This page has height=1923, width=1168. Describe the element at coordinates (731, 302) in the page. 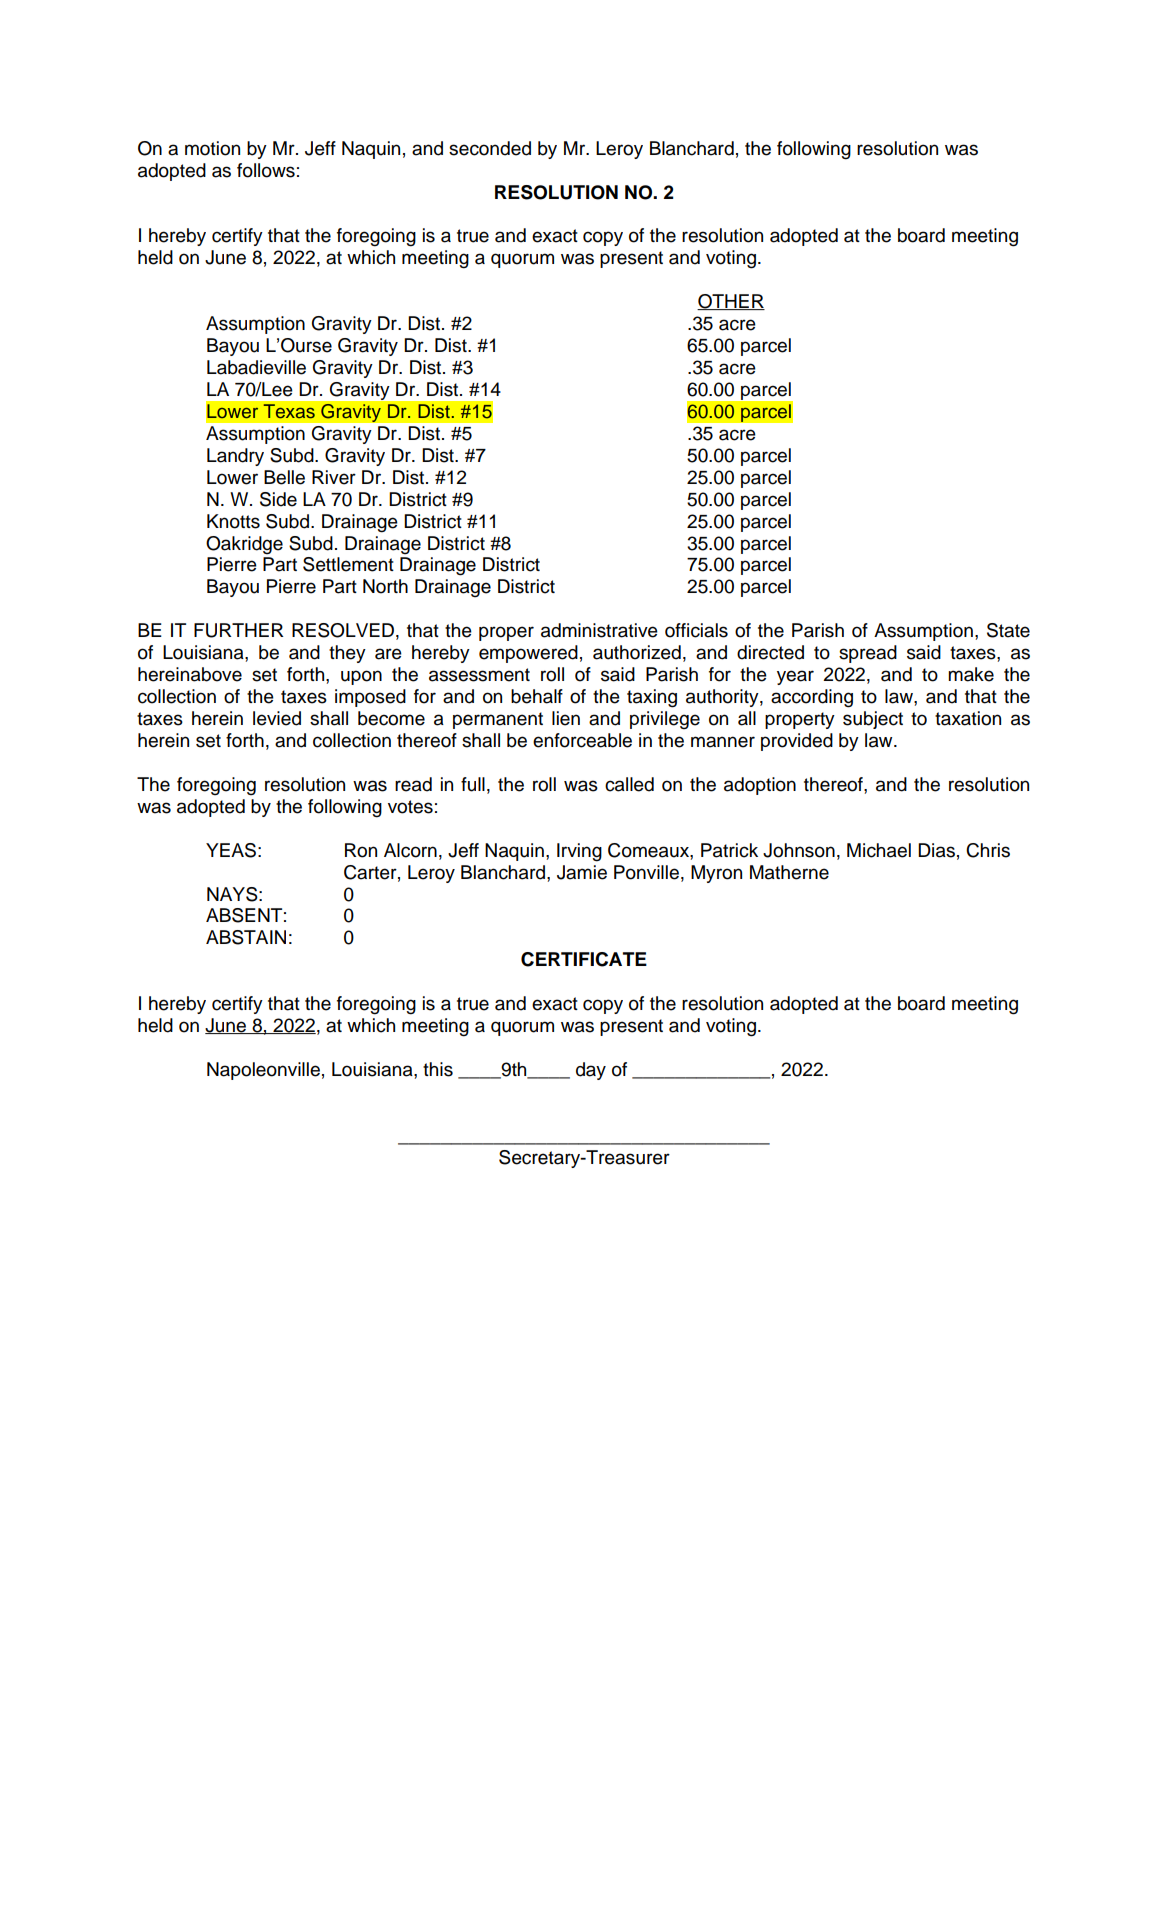

I see `OTHER` at that location.
